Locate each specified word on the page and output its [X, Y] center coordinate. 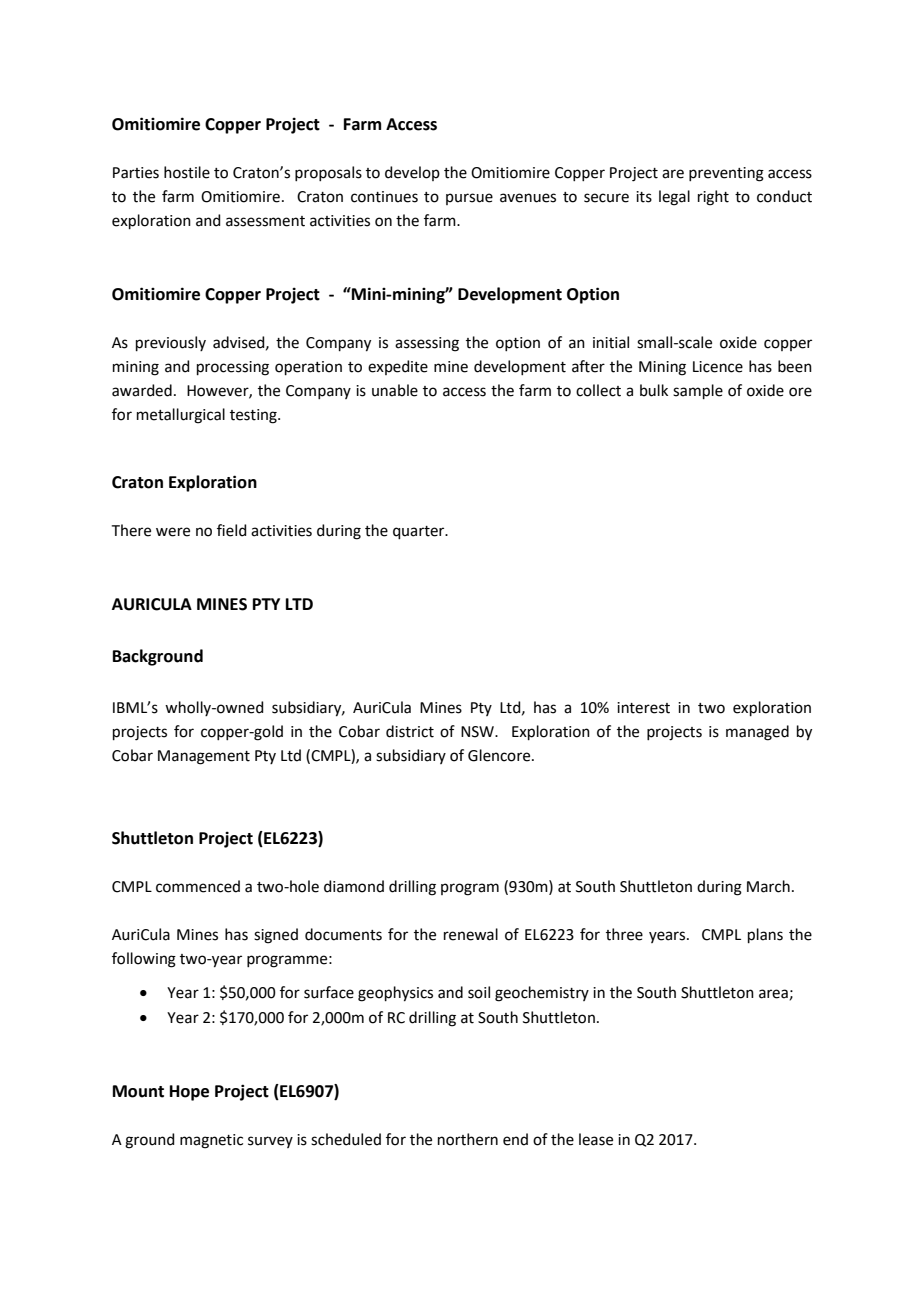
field [232, 530]
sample [698, 391]
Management [204, 757]
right [713, 198]
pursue [469, 199]
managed [757, 733]
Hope [189, 1093]
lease [596, 1139]
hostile [187, 172]
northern [468, 1139]
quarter [420, 532]
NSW [478, 732]
